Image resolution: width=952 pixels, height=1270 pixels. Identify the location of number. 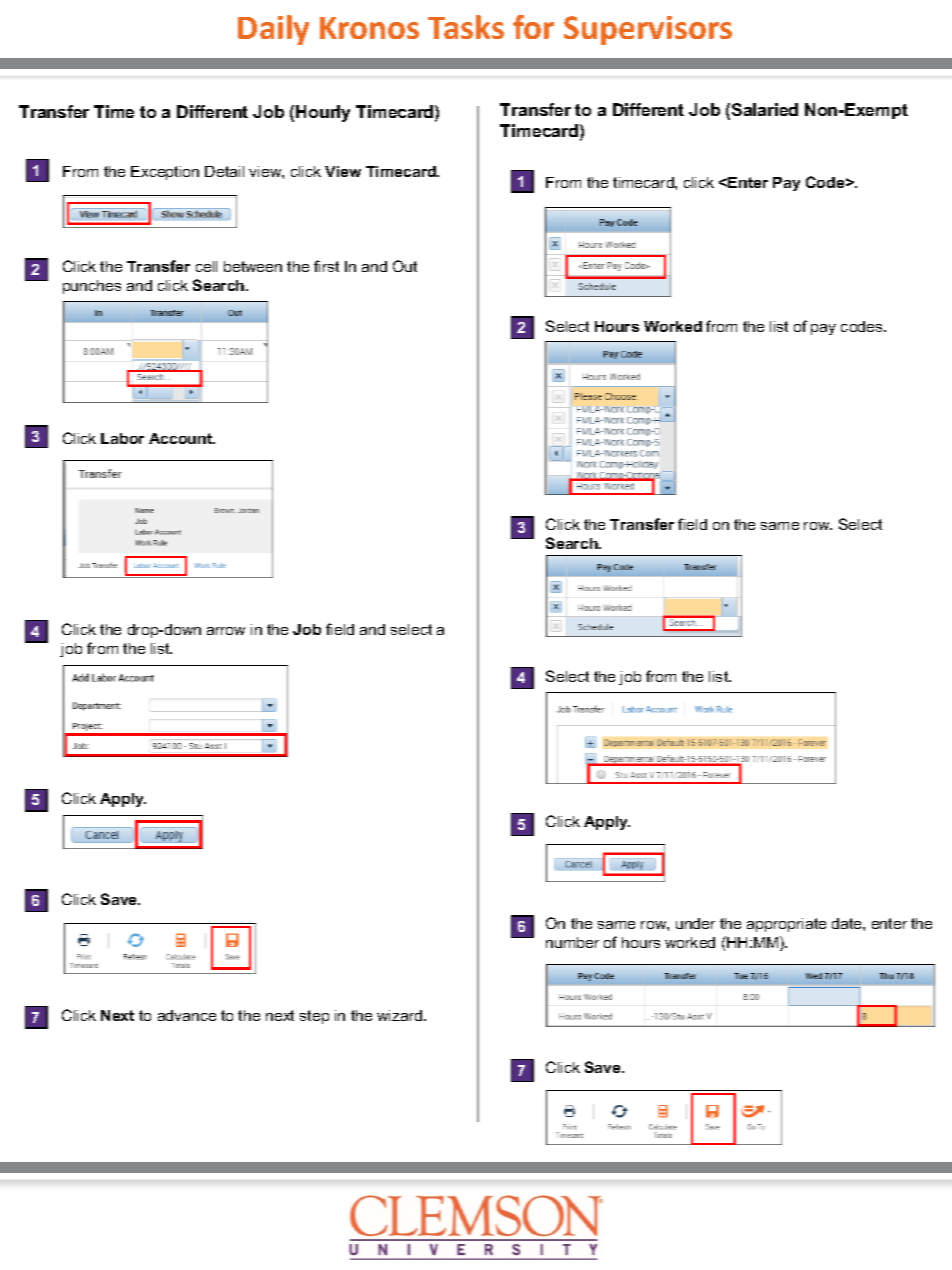
(572, 942).
